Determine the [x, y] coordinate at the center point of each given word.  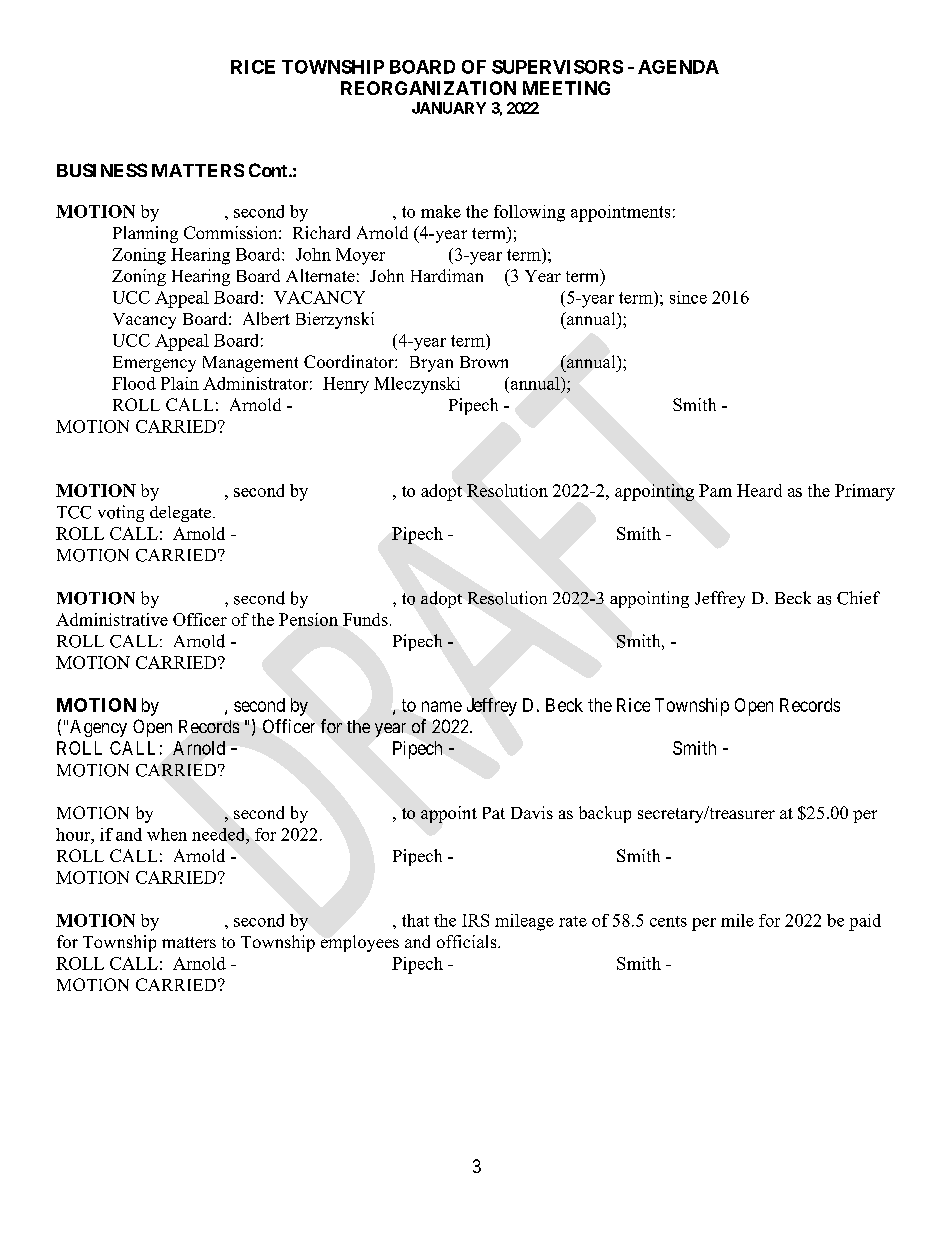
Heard [759, 490]
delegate [180, 514]
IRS [475, 920]
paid [865, 922]
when [167, 834]
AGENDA [678, 67]
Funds [365, 619]
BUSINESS [102, 170]
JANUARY [449, 108]
